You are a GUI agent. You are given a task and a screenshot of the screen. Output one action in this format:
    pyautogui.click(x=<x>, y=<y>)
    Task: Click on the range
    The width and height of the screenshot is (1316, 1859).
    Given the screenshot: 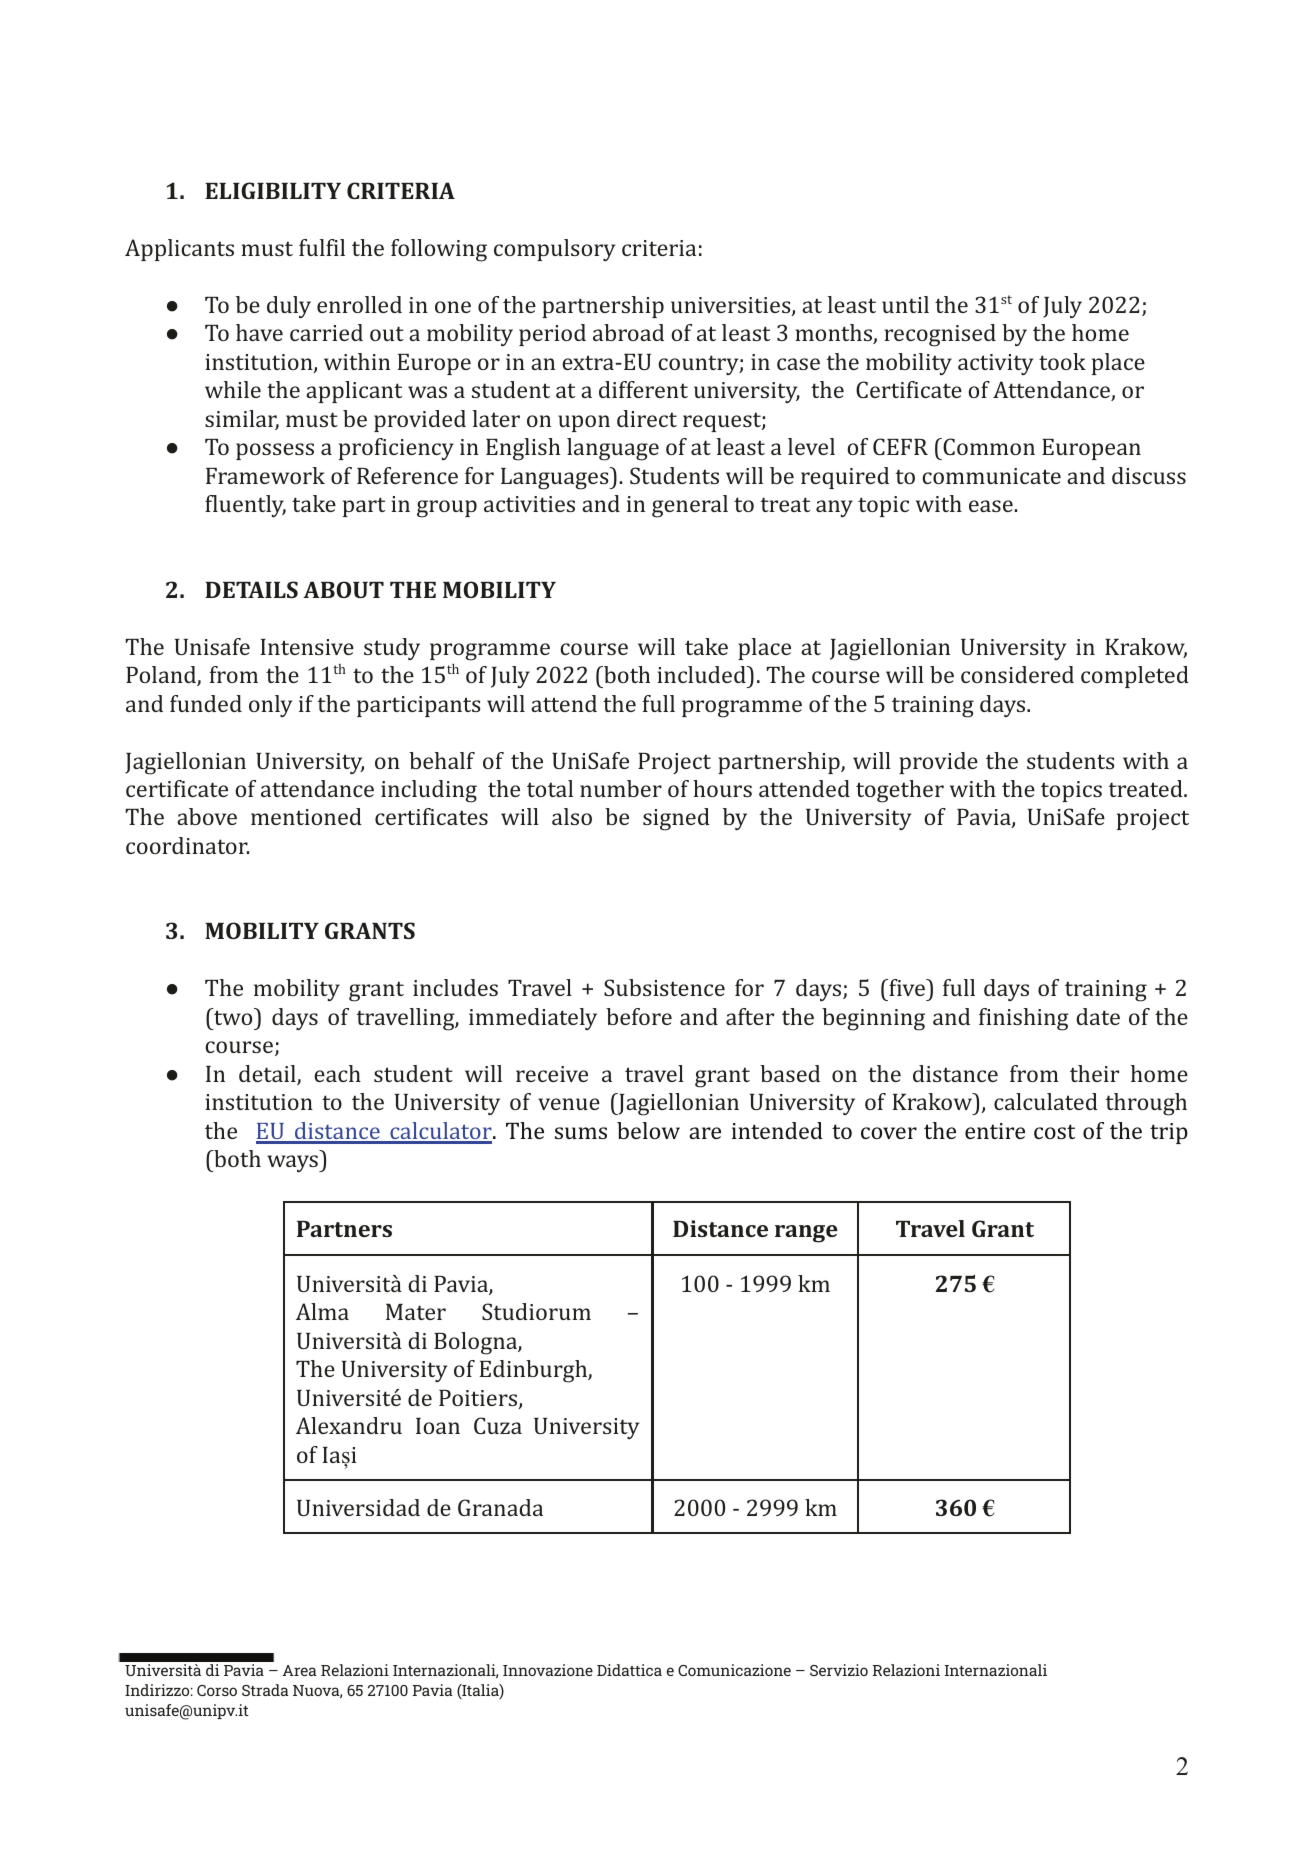 What is the action you would take?
    pyautogui.click(x=806, y=1234)
